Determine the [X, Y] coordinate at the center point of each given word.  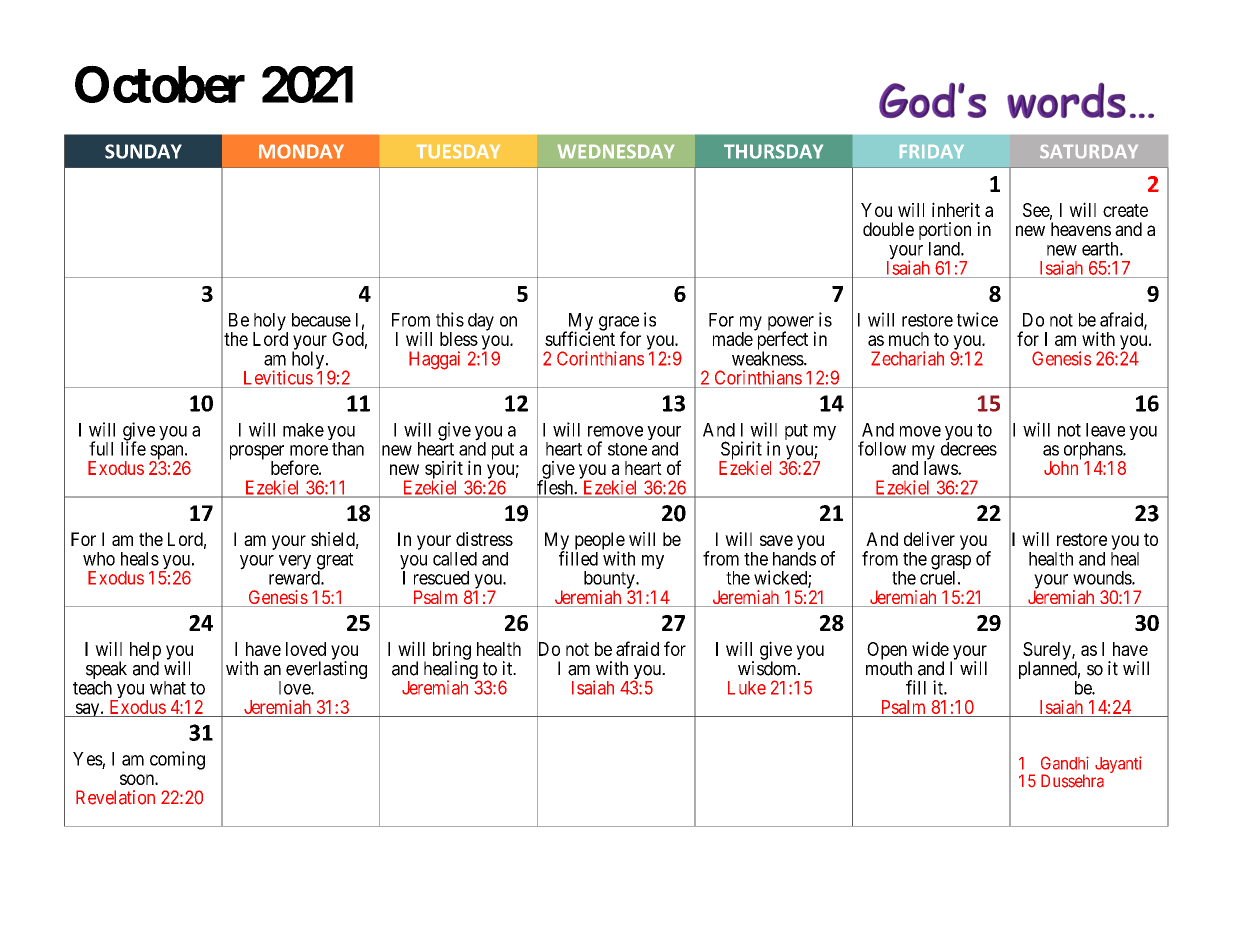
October [160, 84]
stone [627, 449]
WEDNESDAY [616, 151]
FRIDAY [932, 151]
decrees [969, 448]
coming [177, 760]
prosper [257, 453]
